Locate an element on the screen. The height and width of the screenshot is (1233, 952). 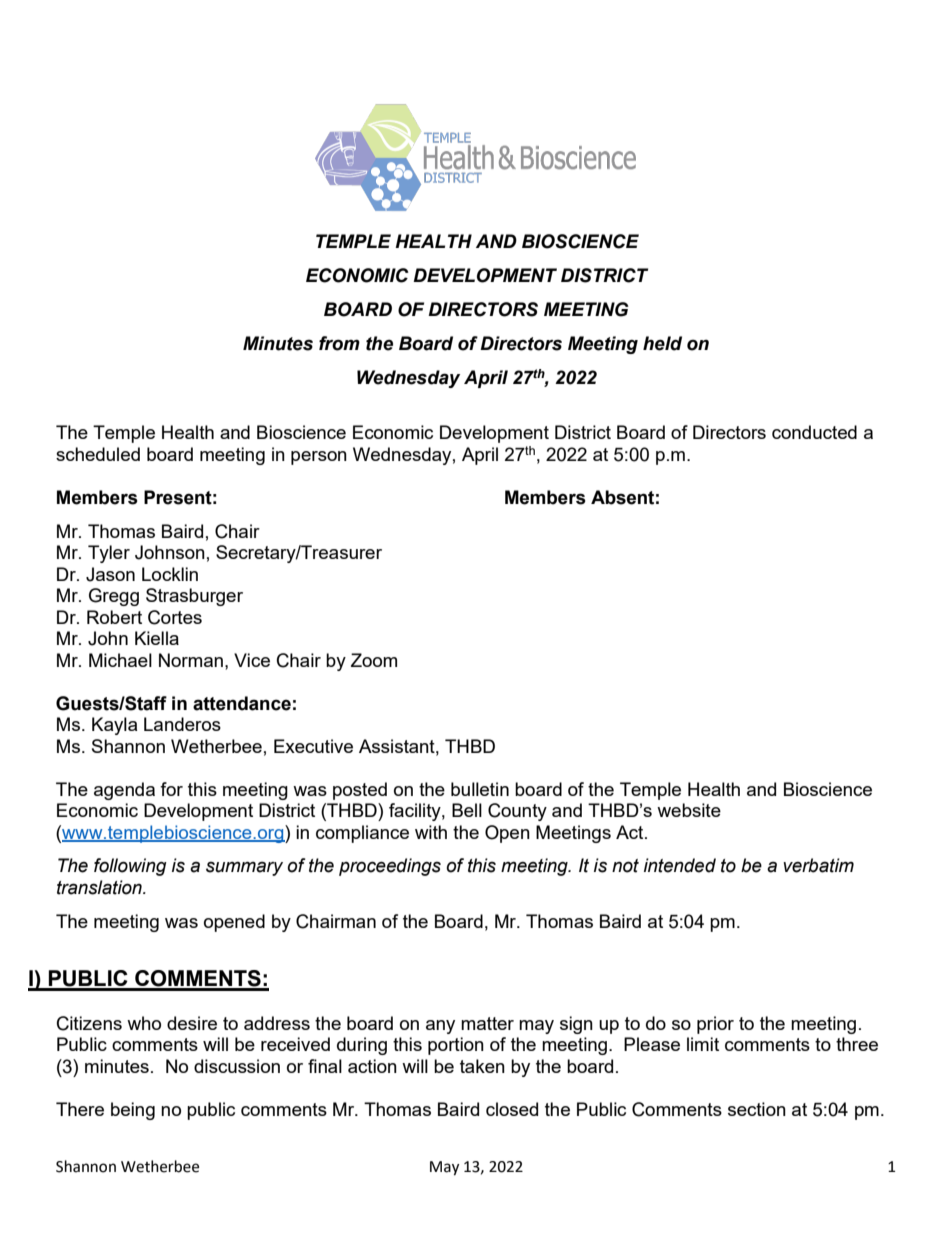
translation is located at coordinates (100, 887).
